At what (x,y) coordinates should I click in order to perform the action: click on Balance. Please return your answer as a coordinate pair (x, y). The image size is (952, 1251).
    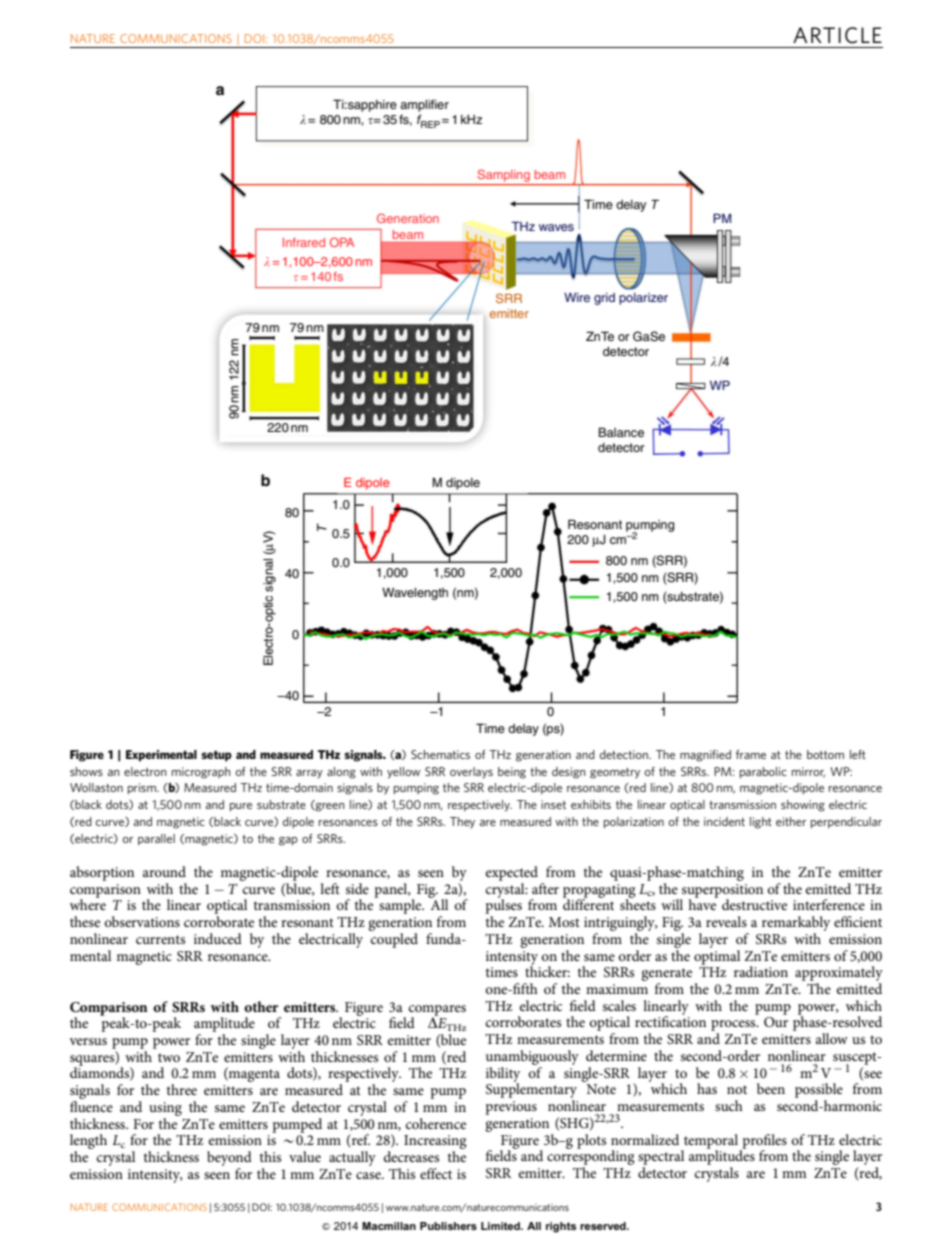
    Looking at the image, I should click on (621, 432).
